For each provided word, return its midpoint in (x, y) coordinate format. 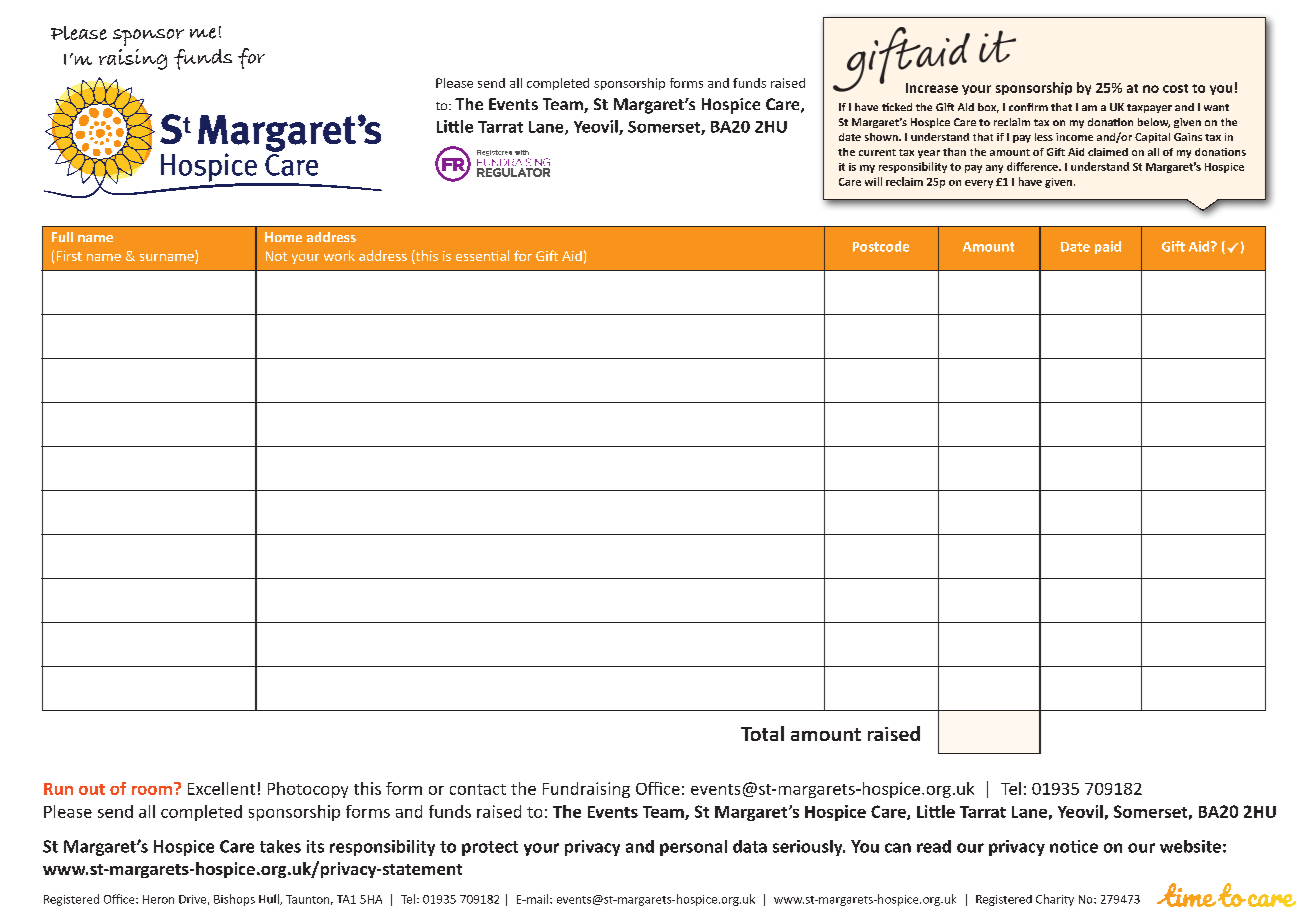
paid (1108, 247)
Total (762, 733)
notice (1074, 846)
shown (882, 137)
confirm (1028, 107)
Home (283, 237)
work (339, 255)
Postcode (881, 246)
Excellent (221, 788)
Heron (158, 899)
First (69, 256)
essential (482, 255)
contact (478, 789)
